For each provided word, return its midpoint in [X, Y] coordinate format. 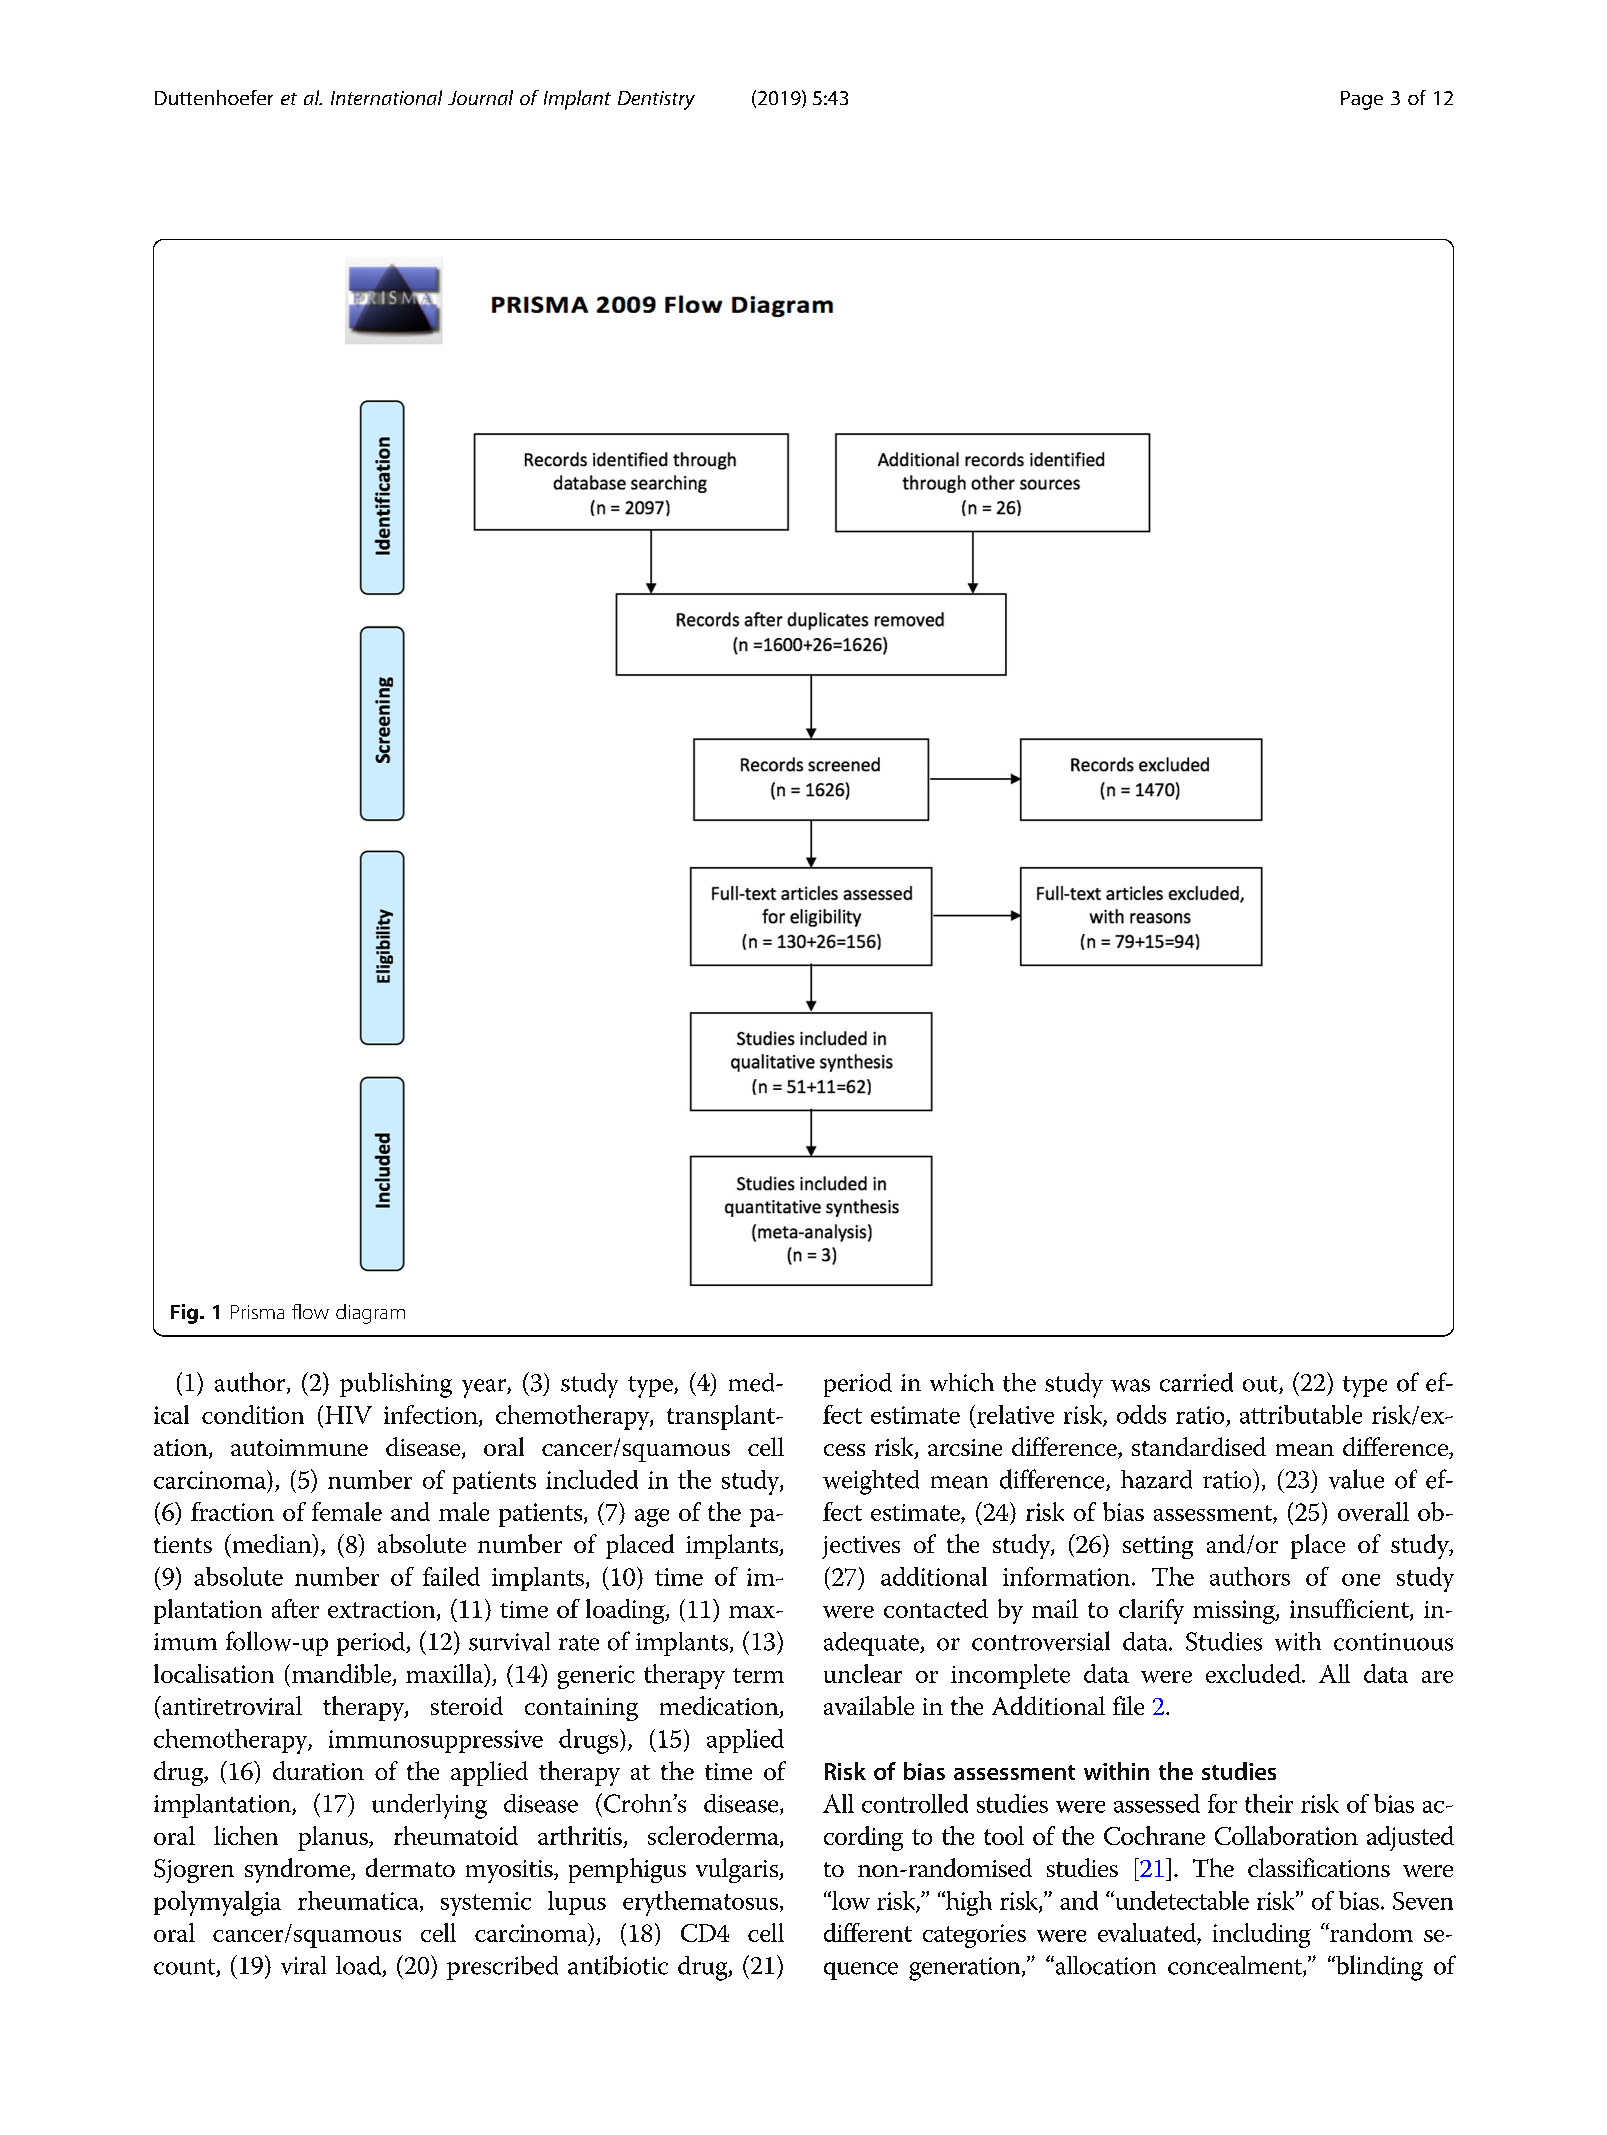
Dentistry [656, 100]
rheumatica [359, 1901]
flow [310, 1311]
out [1261, 1385]
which [962, 1382]
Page [1362, 100]
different [868, 1932]
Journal [480, 97]
